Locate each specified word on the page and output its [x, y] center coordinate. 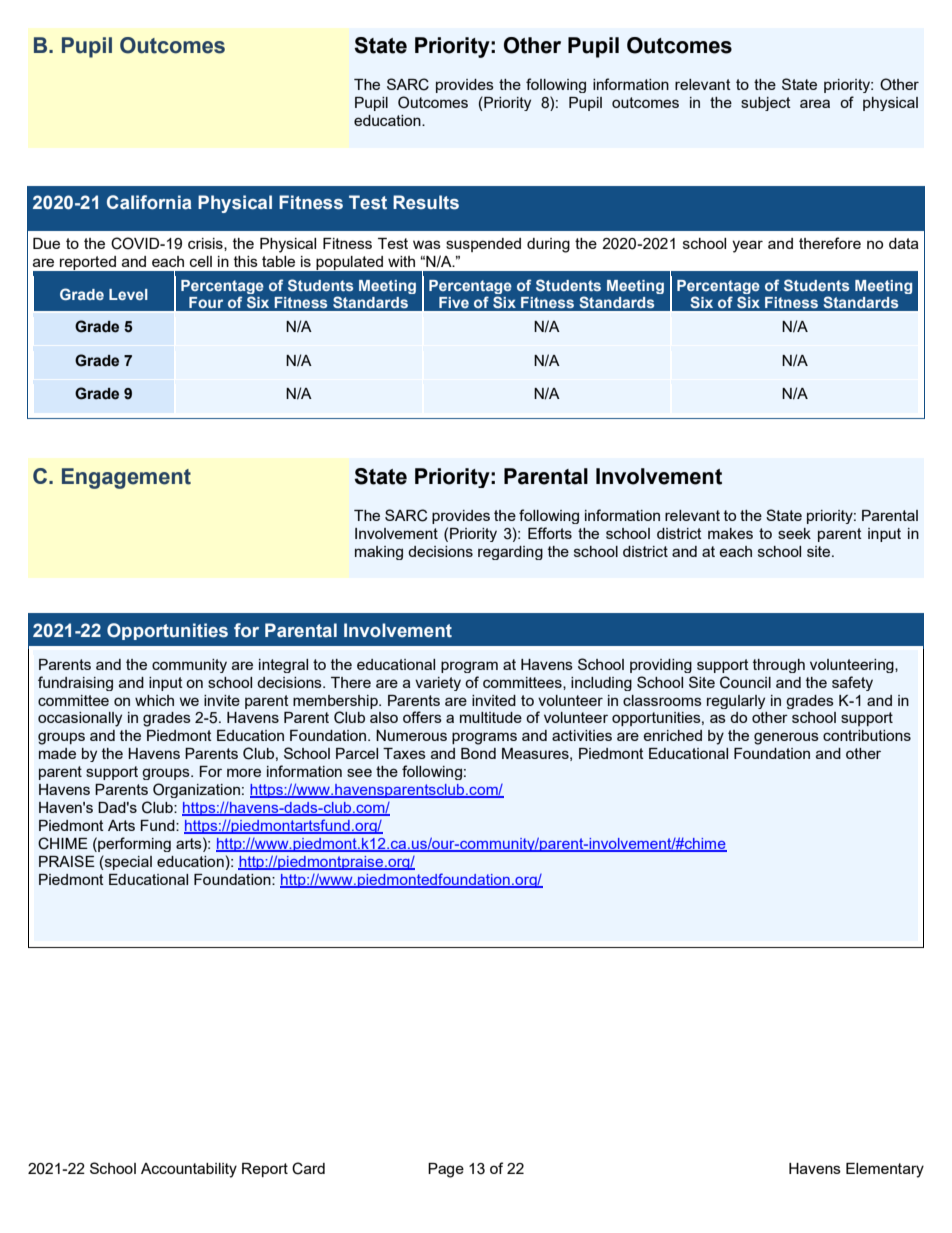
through [779, 666]
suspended [483, 245]
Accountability [189, 1170]
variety [438, 684]
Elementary [885, 1170]
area [815, 103]
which [154, 700]
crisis [206, 244]
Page [446, 1170]
